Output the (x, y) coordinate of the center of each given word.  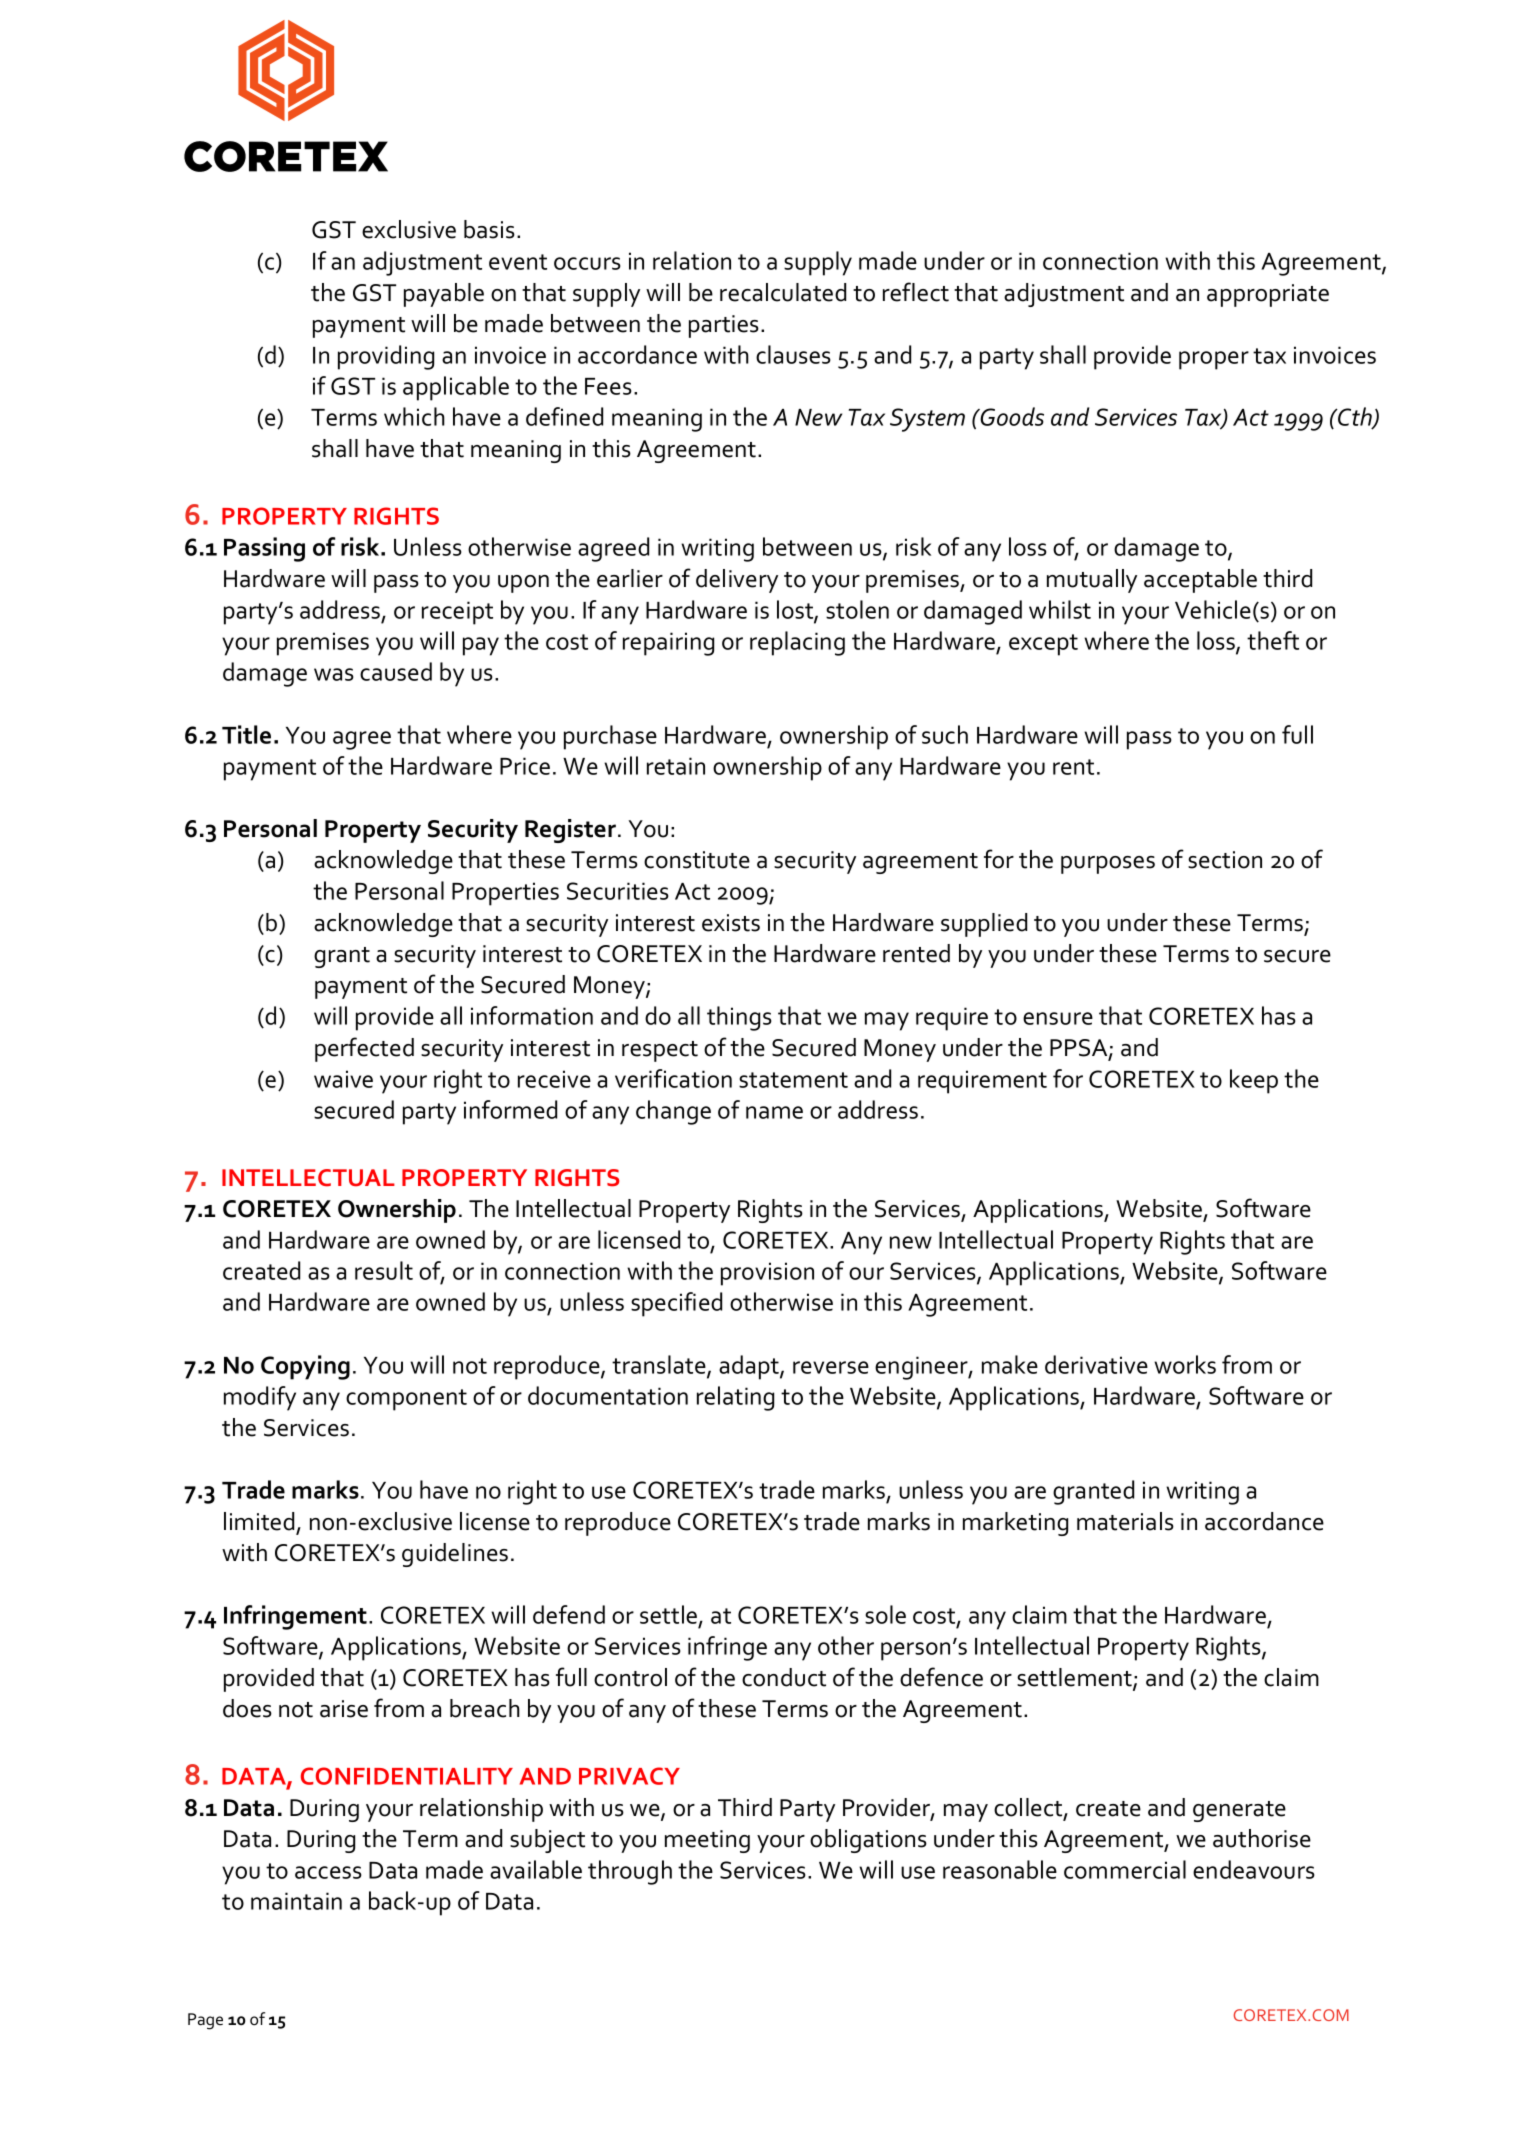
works (1185, 1364)
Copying (305, 1367)
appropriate (1268, 295)
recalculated (783, 292)
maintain (296, 1901)
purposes (1108, 865)
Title (246, 734)
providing (386, 357)
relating (735, 1398)
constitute (697, 860)
